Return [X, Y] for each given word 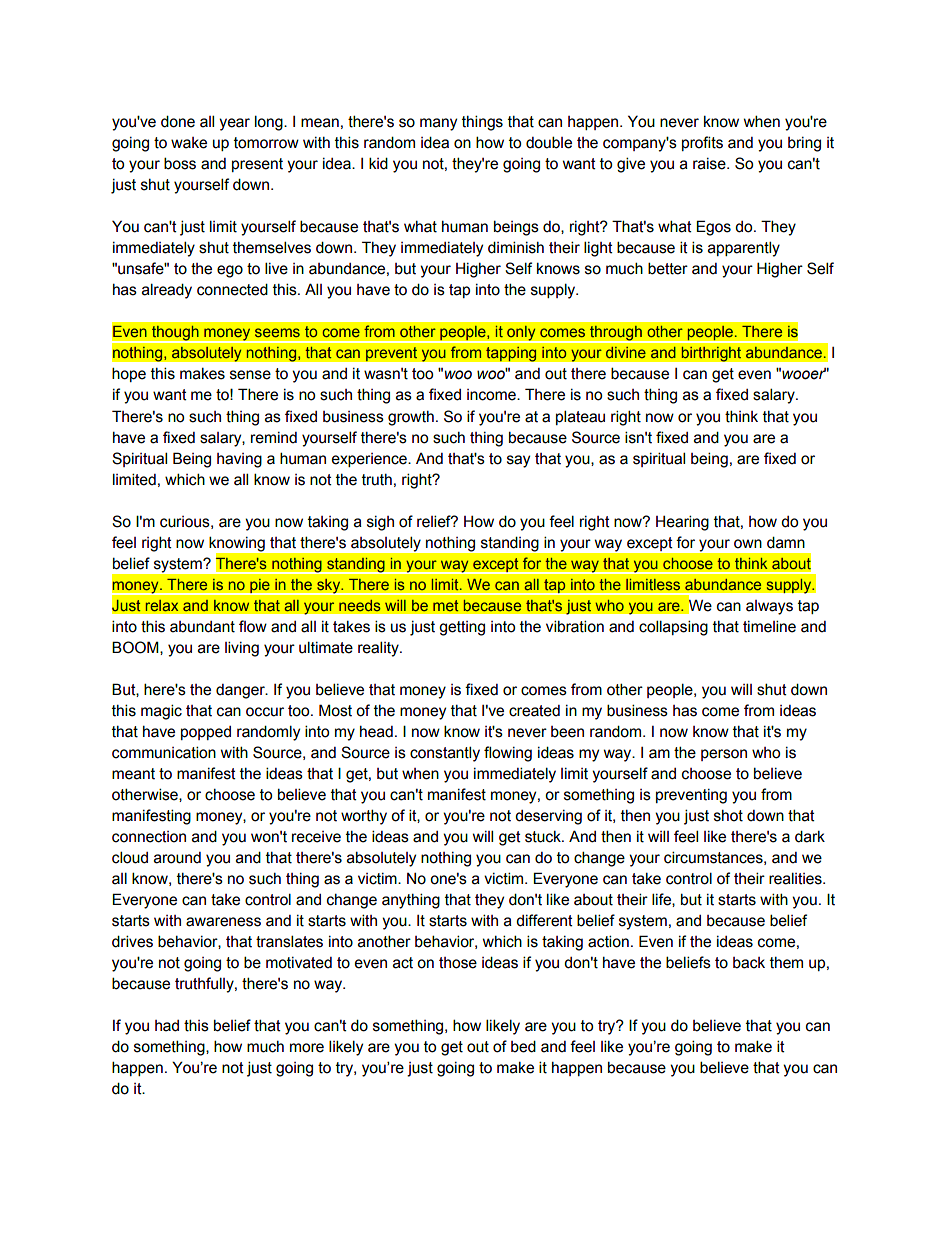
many [438, 124]
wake [189, 143]
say [518, 461]
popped [206, 733]
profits [702, 143]
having [239, 460]
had [167, 1026]
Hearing [682, 523]
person [724, 755]
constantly [445, 754]
